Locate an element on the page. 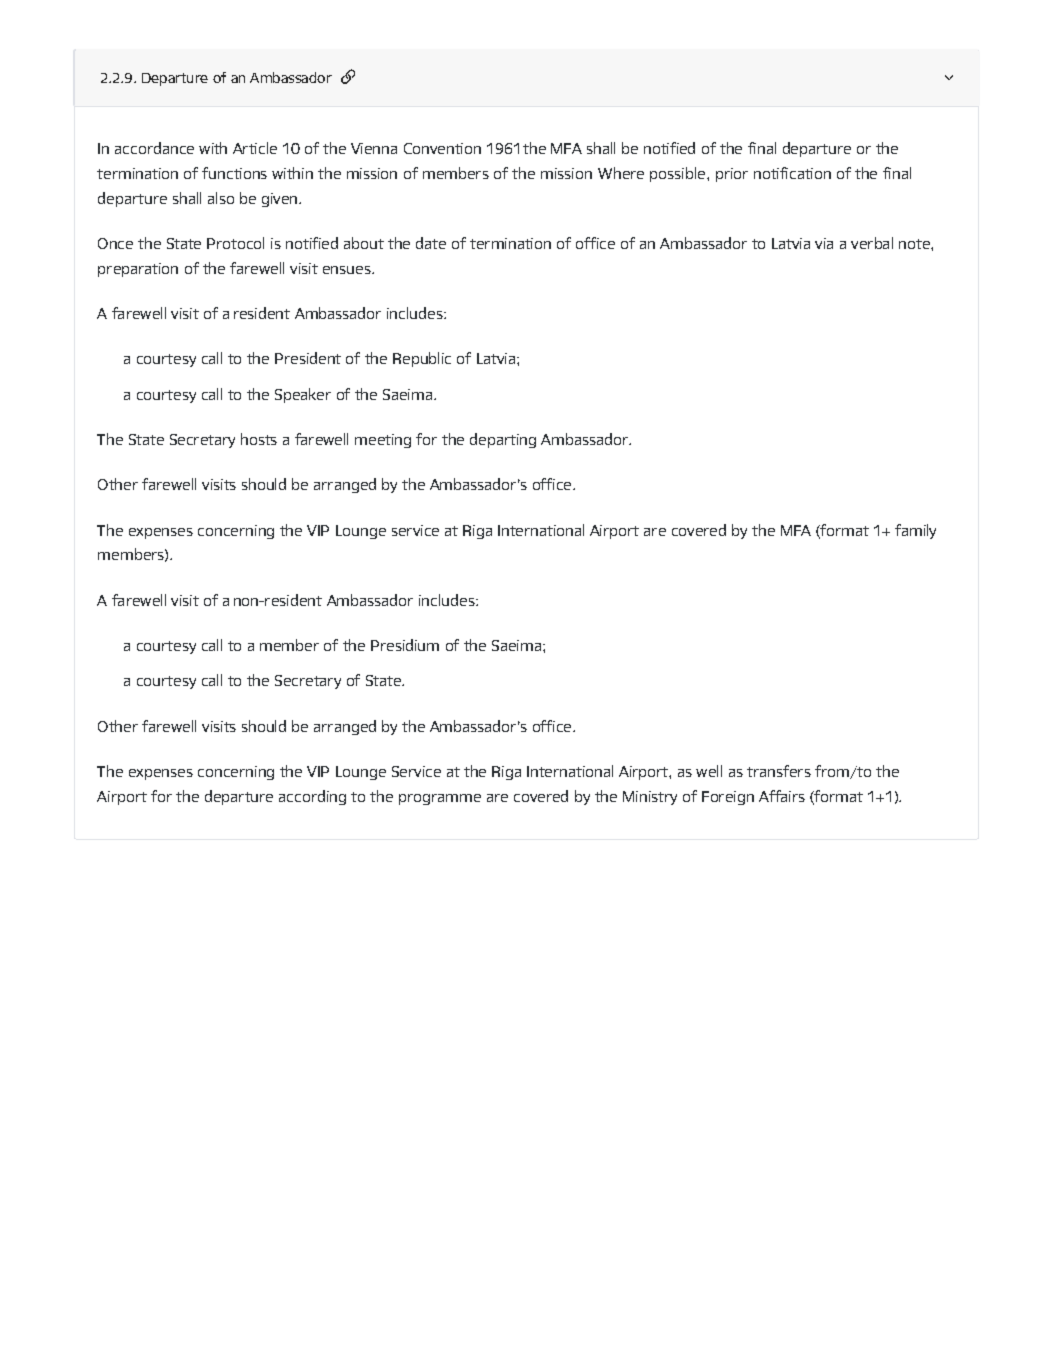 The image size is (1052, 1361). programme is located at coordinates (440, 799).
